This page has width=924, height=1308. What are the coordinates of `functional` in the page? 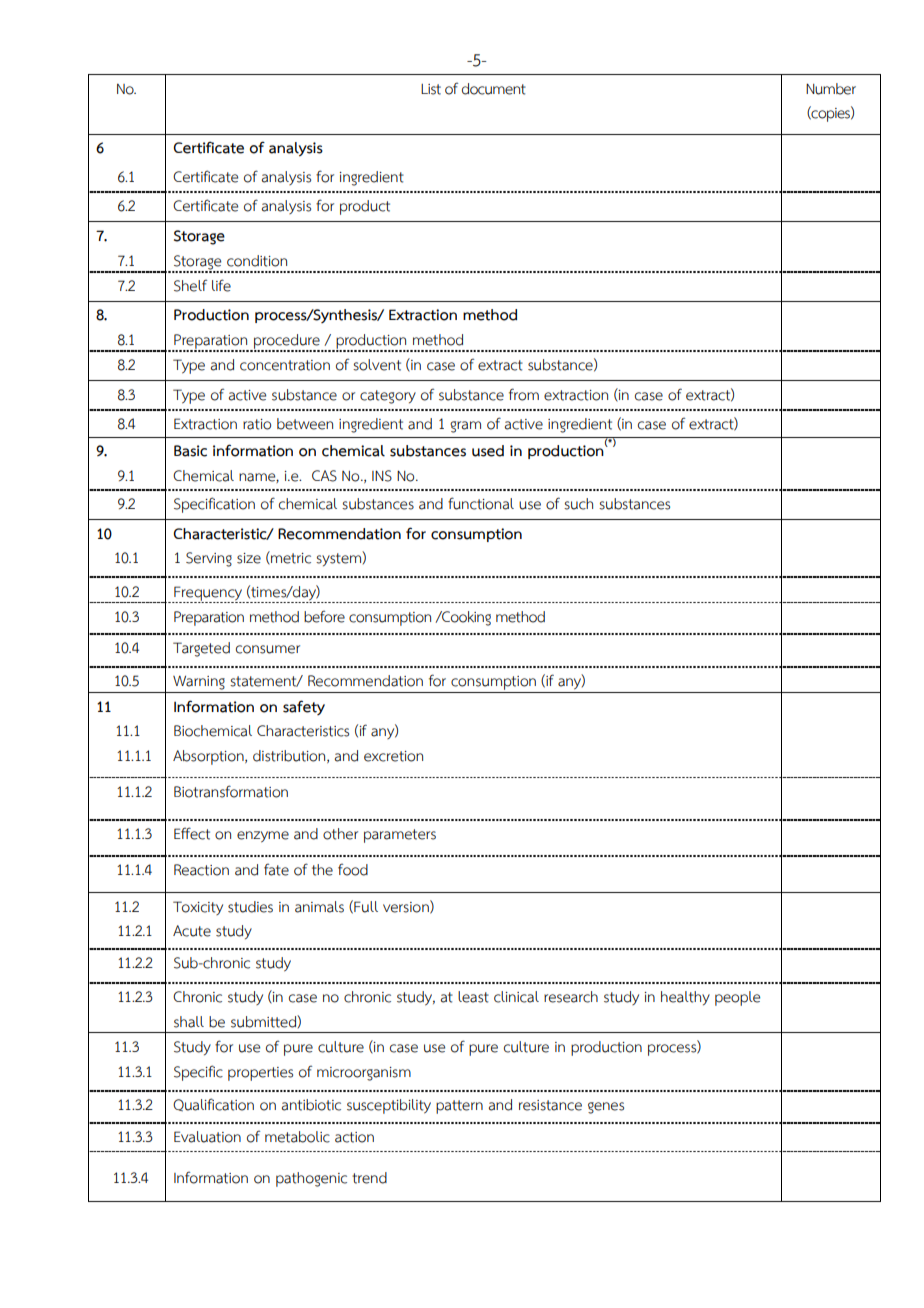 It's located at (481, 503).
